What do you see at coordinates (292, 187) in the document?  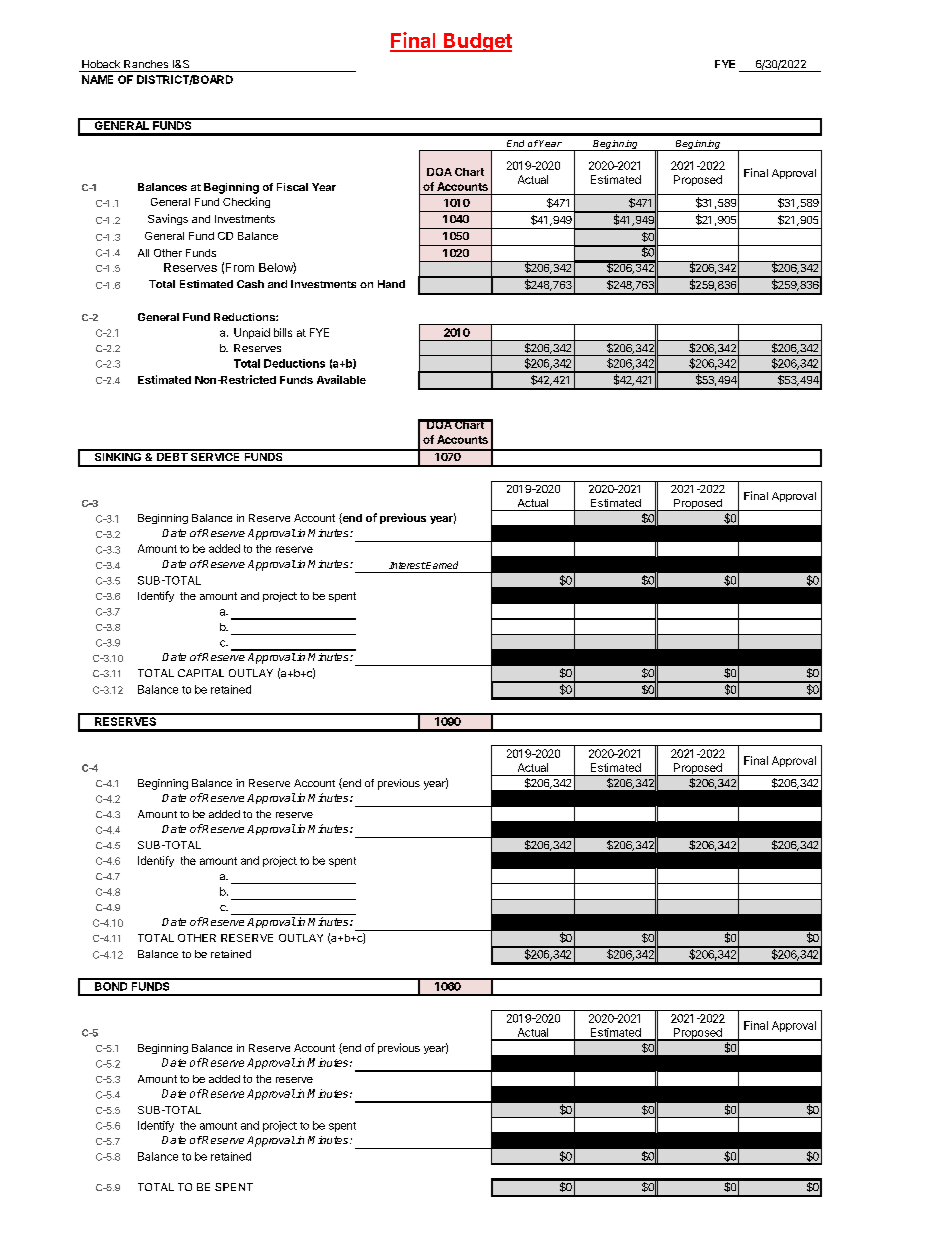 I see `Fiscal` at bounding box center [292, 187].
